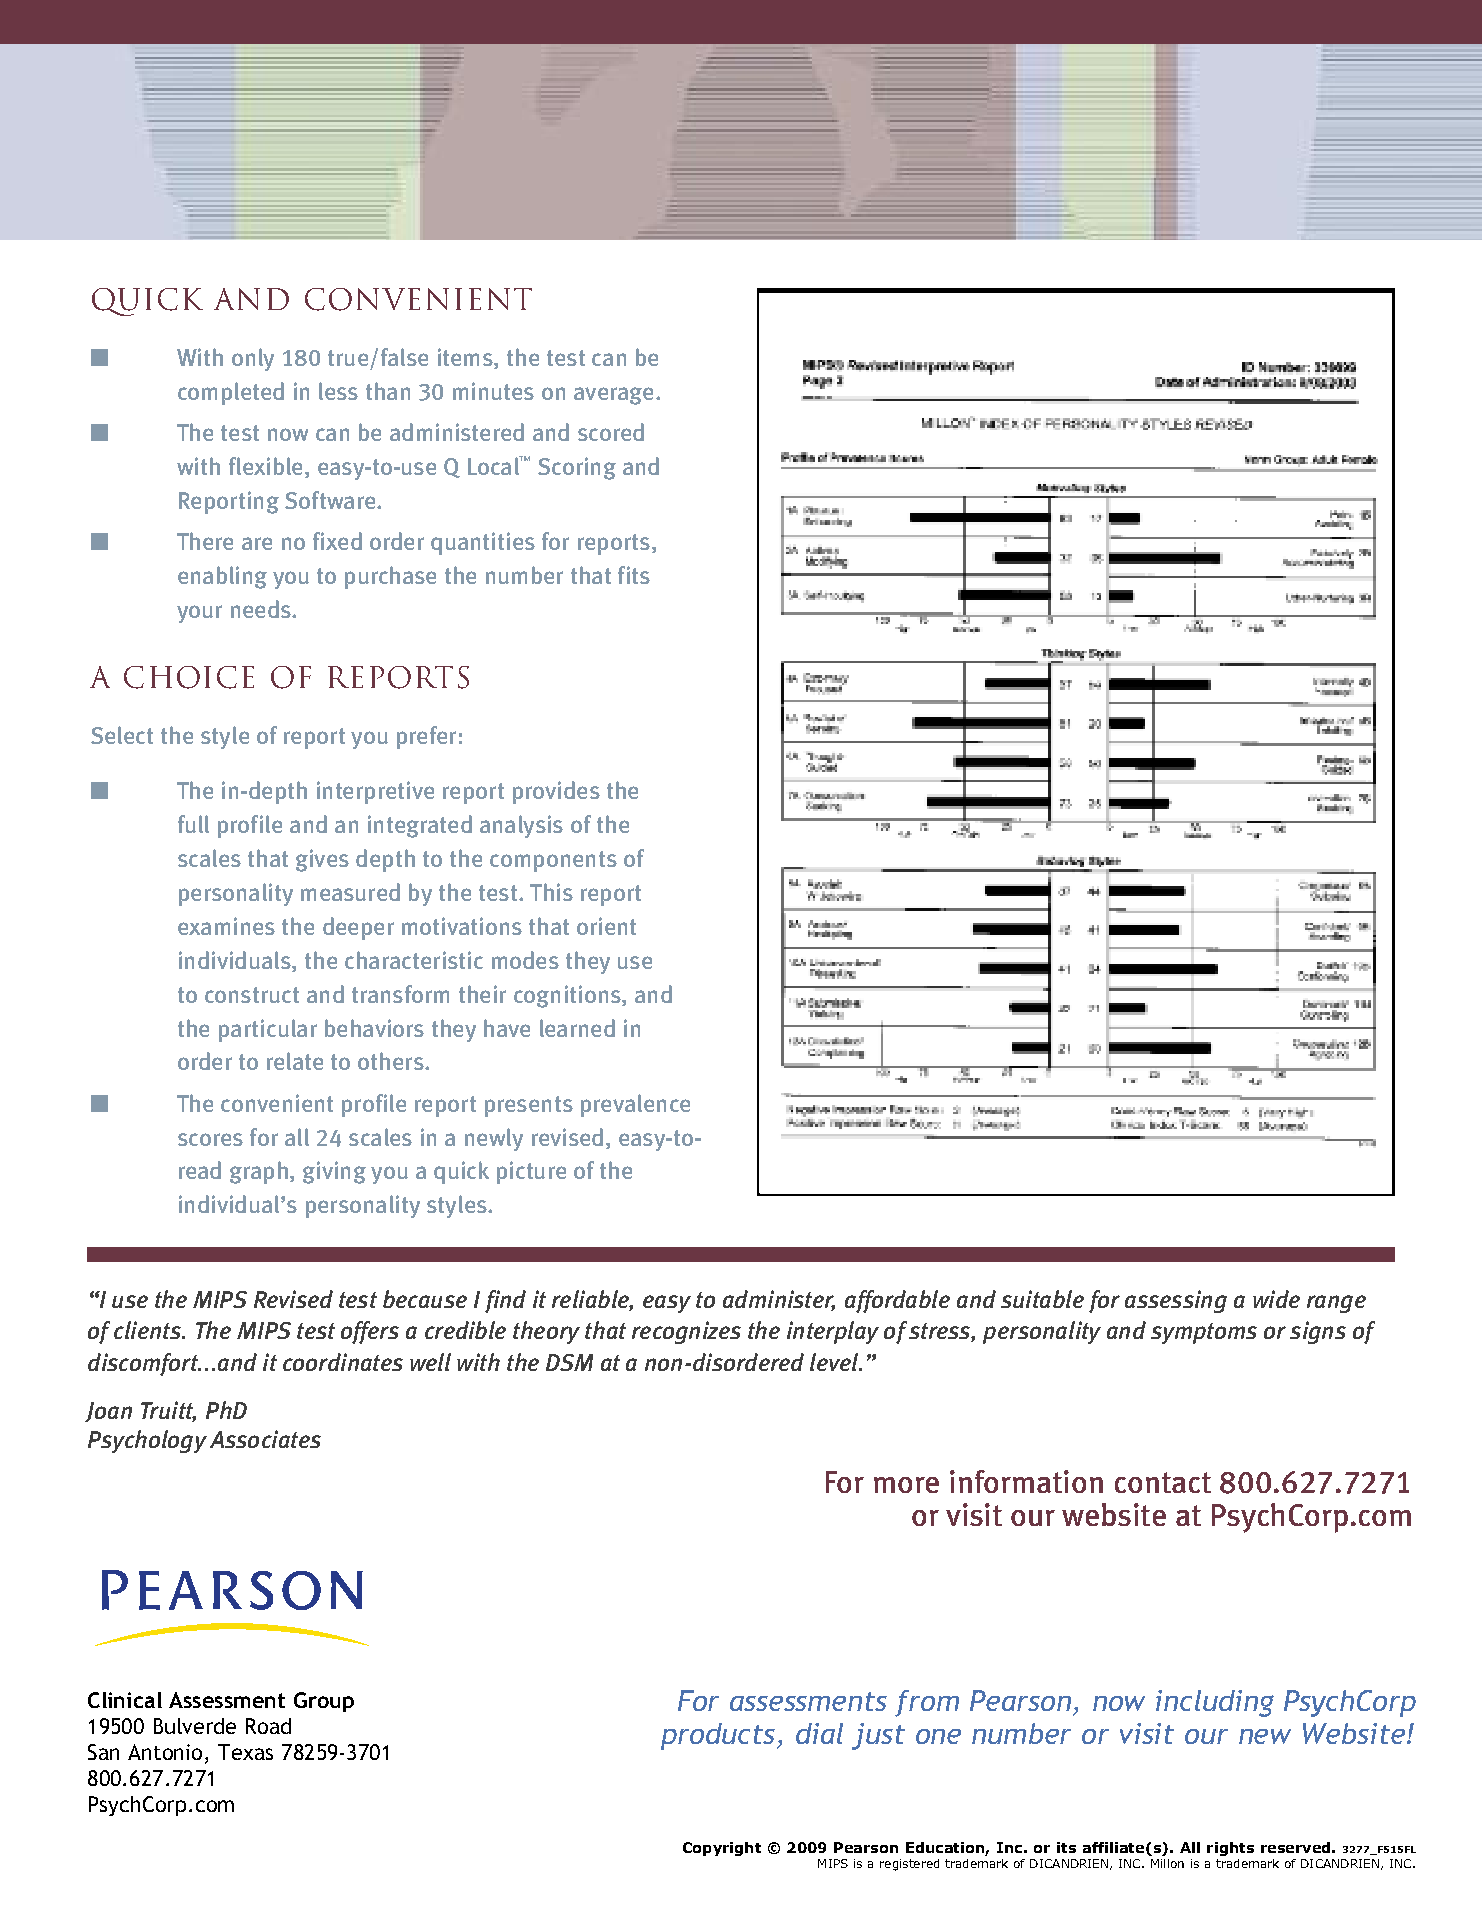  I want to click on Copyright, so click(722, 1849).
